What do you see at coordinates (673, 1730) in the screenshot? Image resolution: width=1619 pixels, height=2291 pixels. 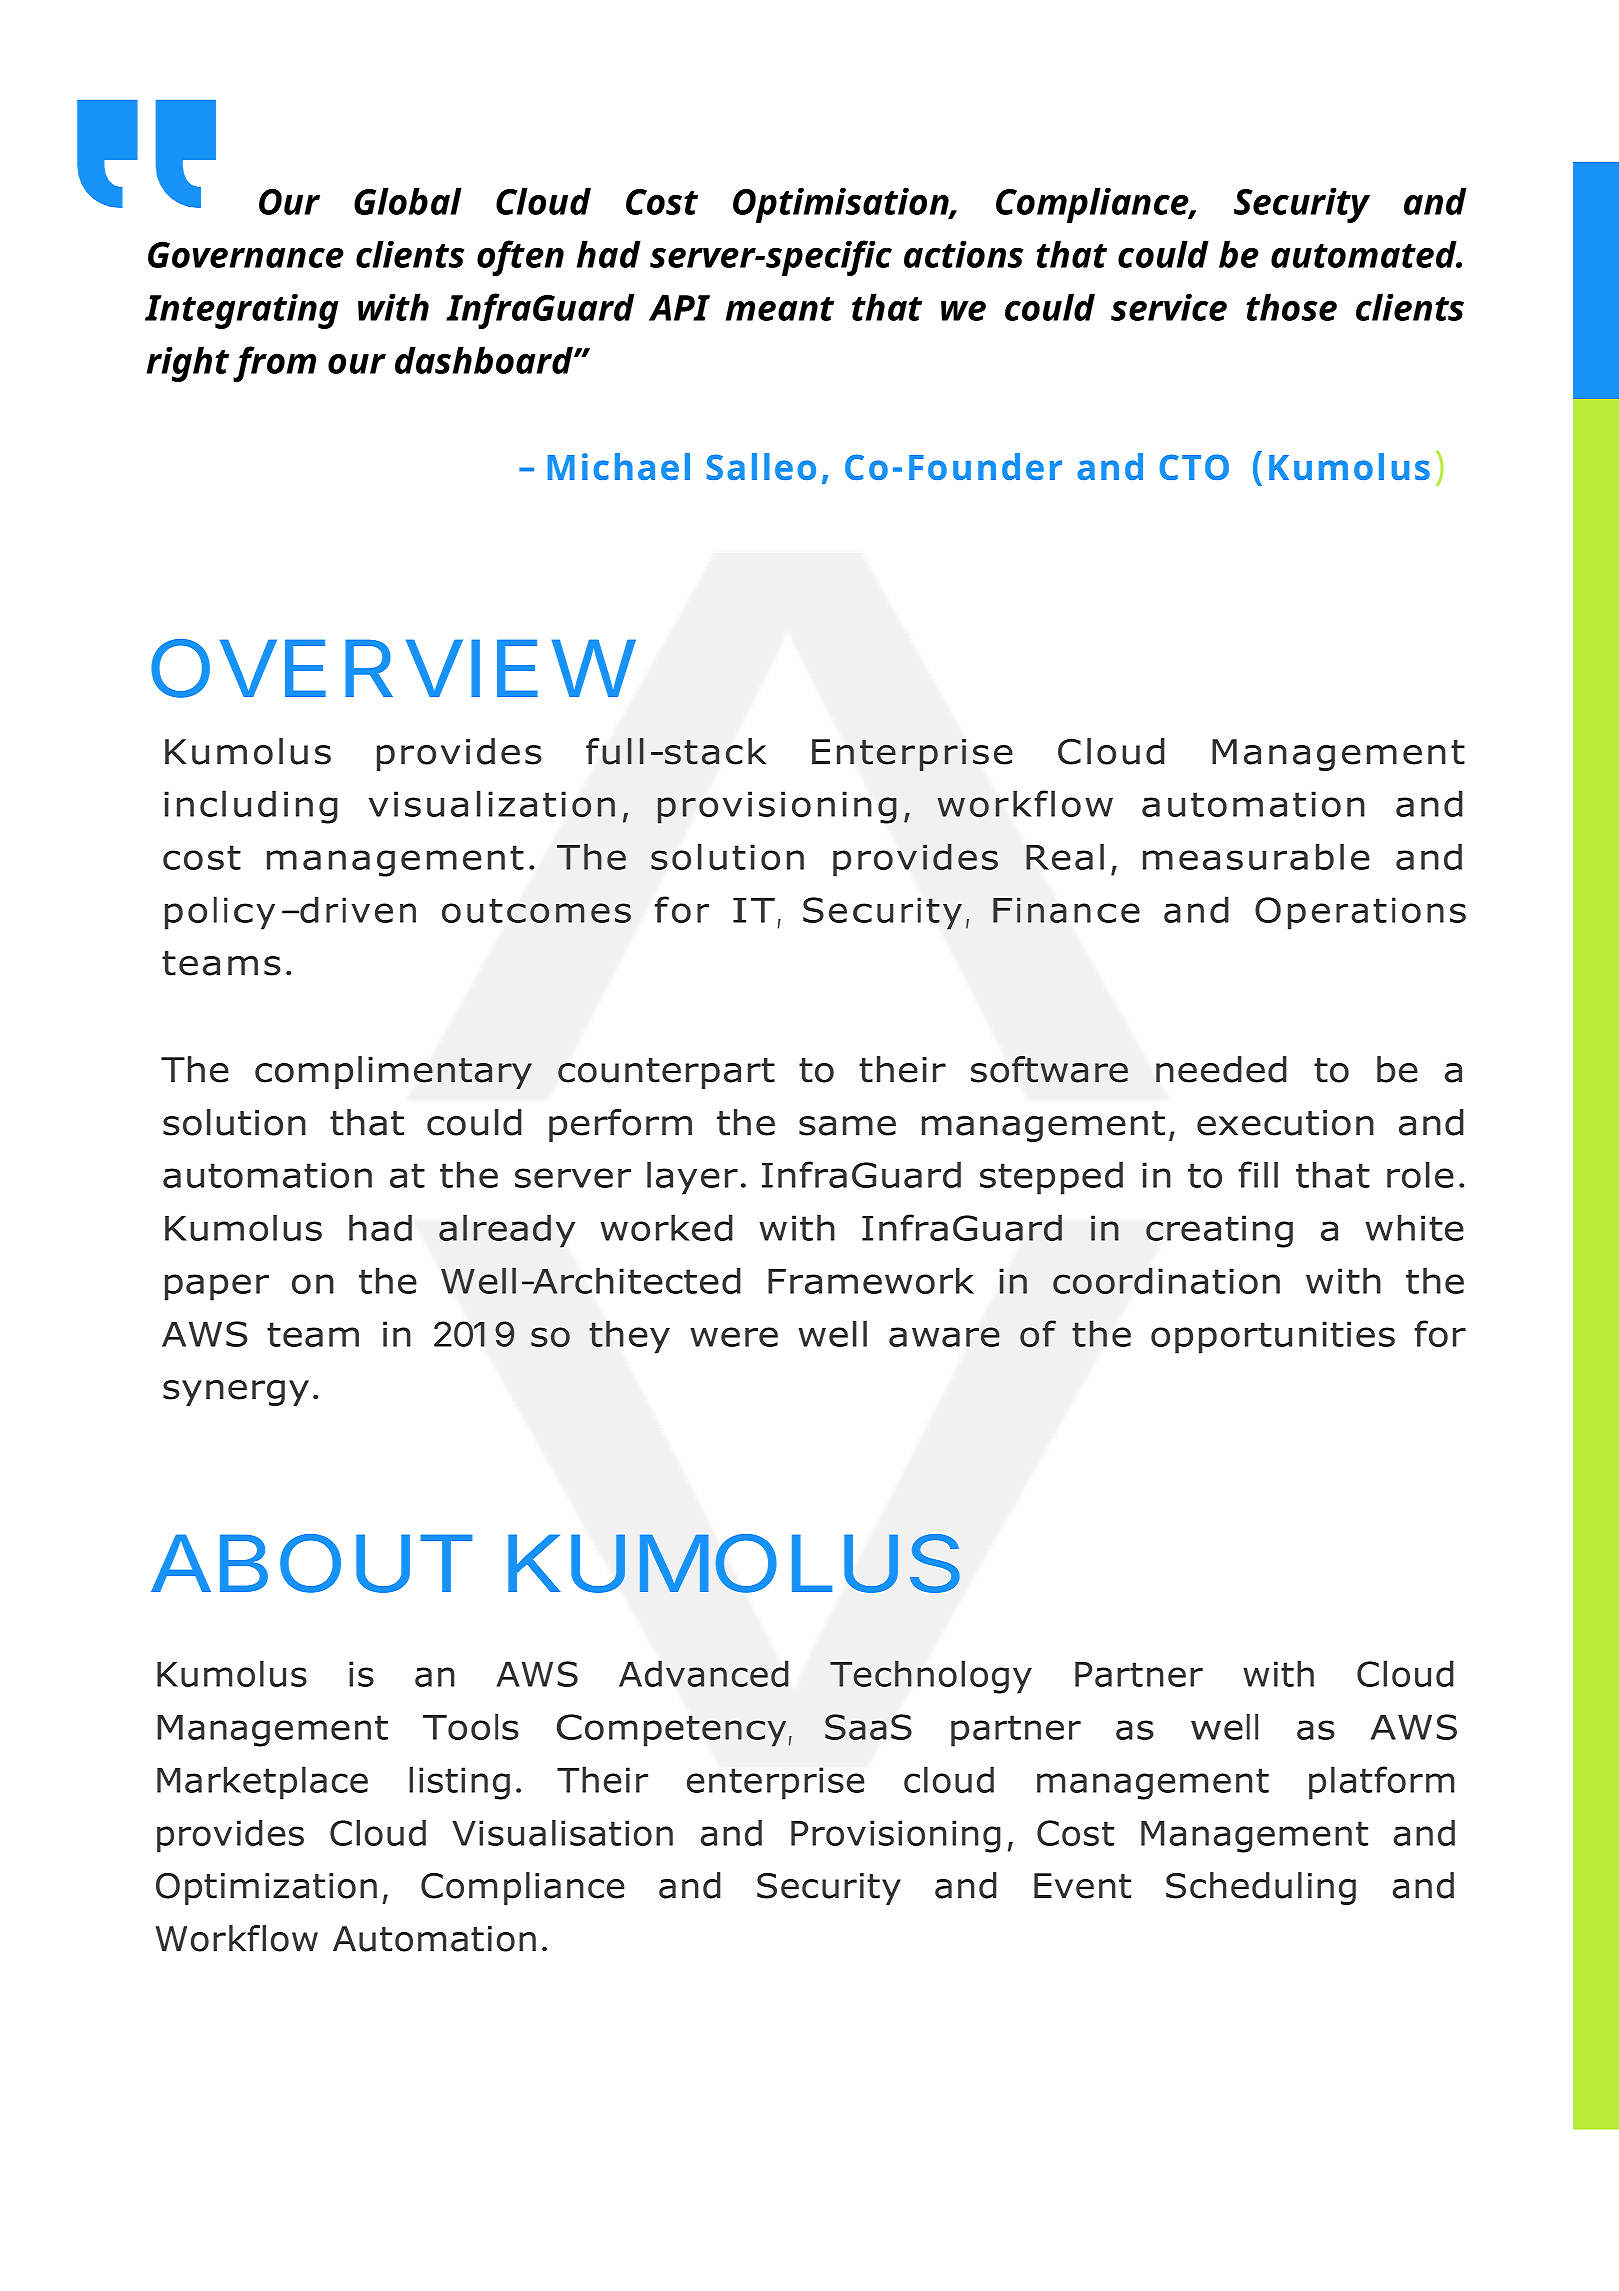 I see `Competency` at bounding box center [673, 1730].
